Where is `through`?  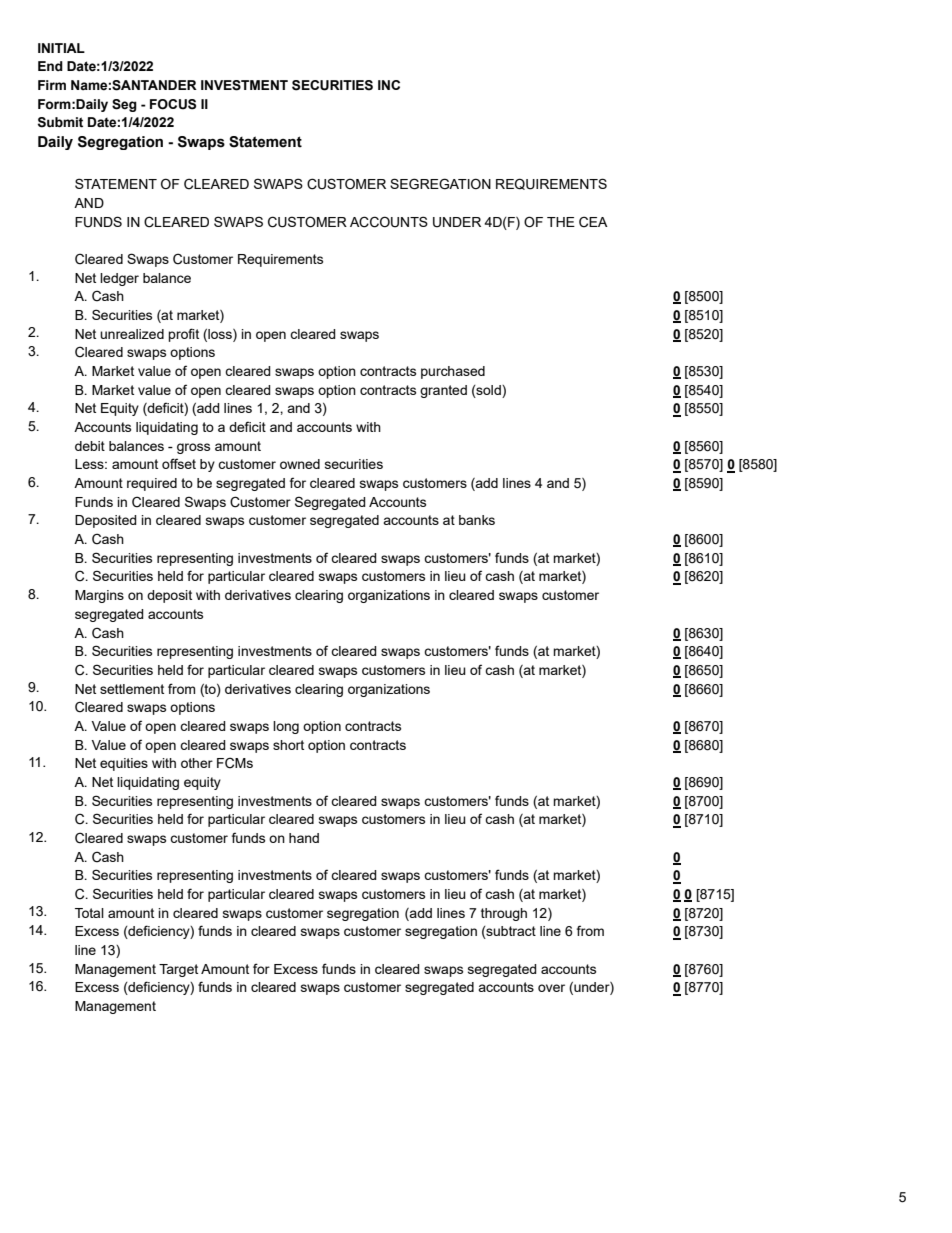
through is located at coordinates (504, 914).
